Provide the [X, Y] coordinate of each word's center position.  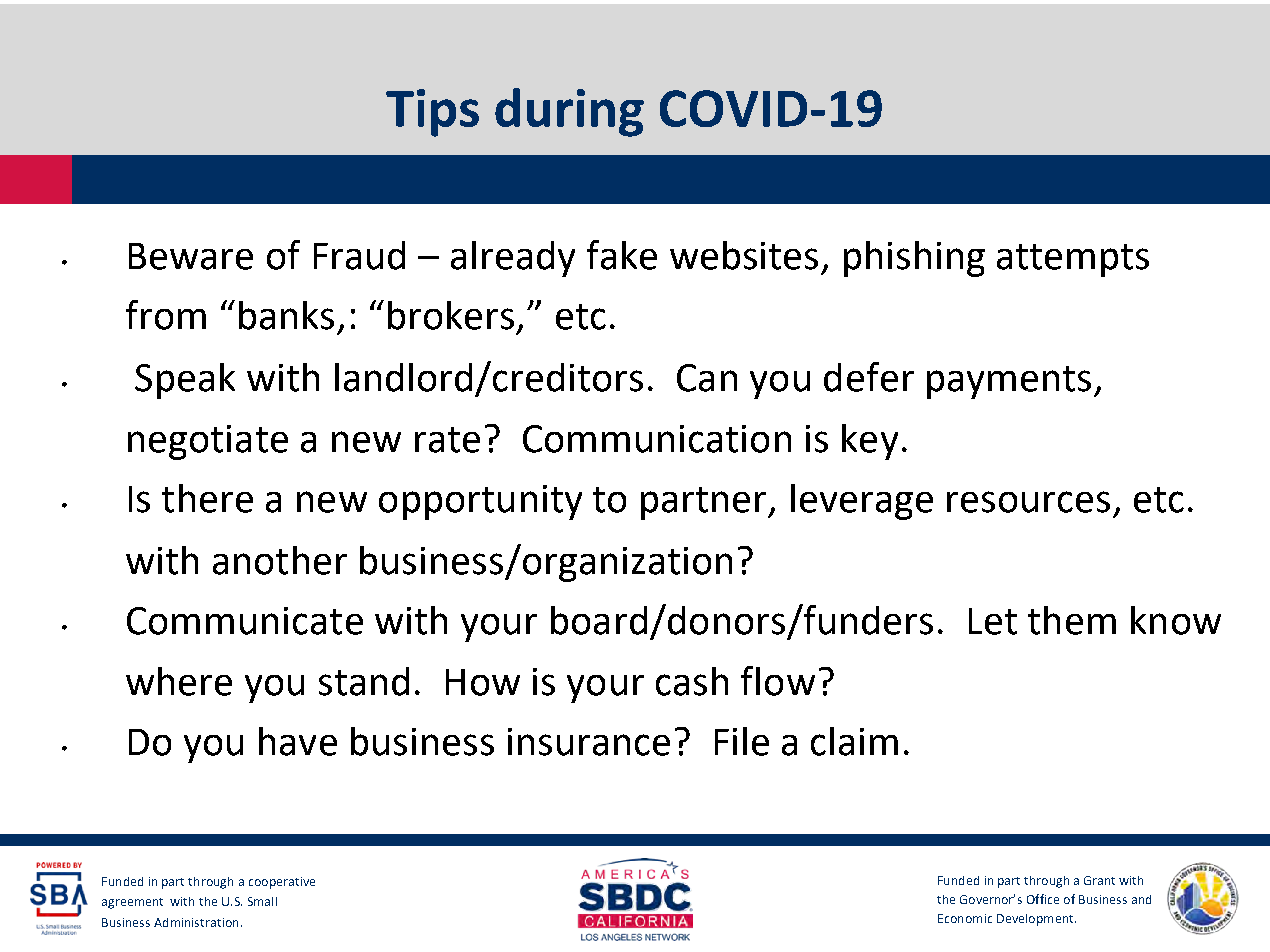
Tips [432, 113]
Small [262, 901]
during [569, 112]
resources [1028, 502]
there [207, 498]
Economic [965, 918]
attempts [1073, 260]
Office [1043, 899]
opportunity [480, 502]
